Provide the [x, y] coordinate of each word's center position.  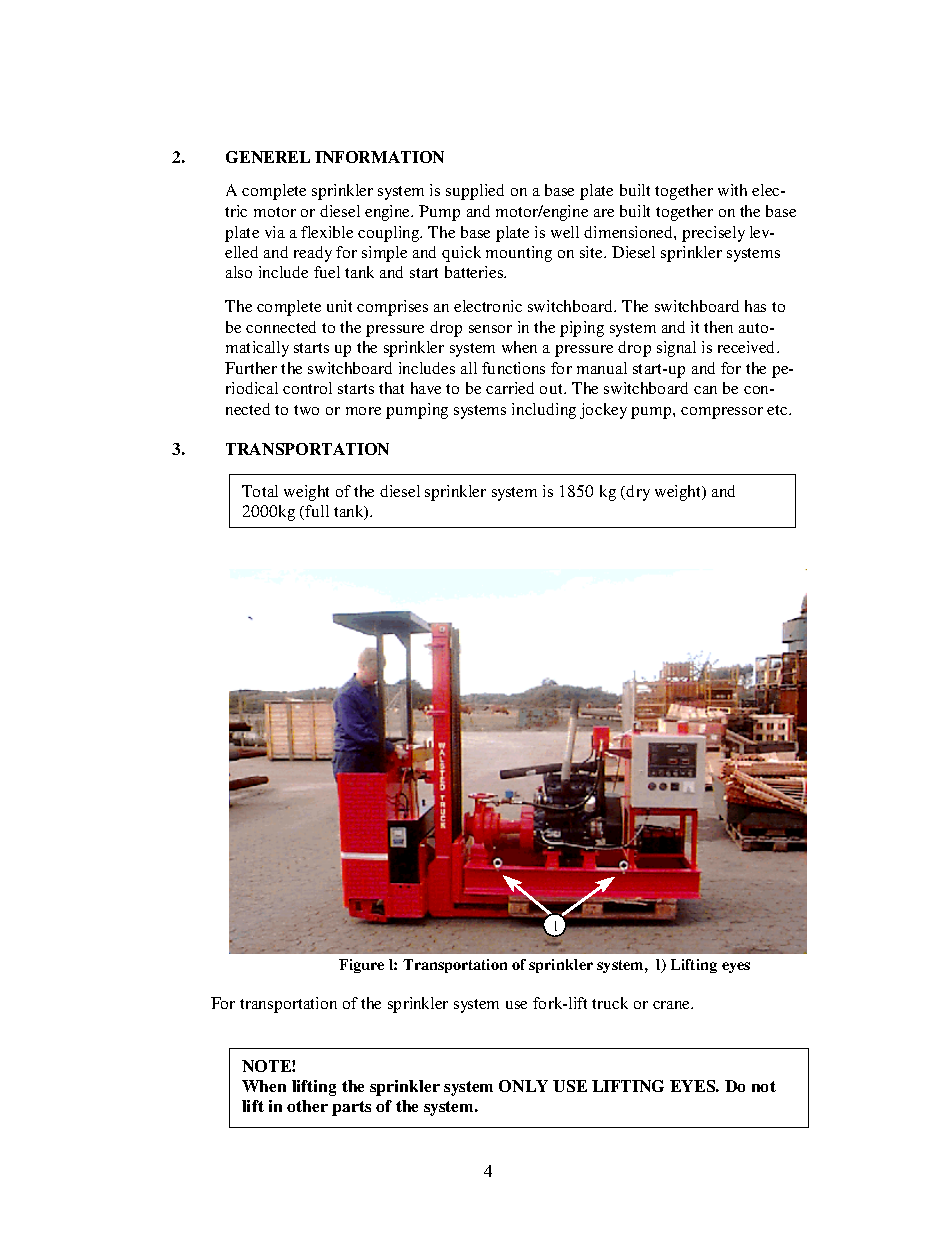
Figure [361, 966]
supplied [475, 192]
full [317, 511]
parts [351, 1108]
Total [260, 491]
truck [610, 1003]
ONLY [523, 1086]
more [363, 411]
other [307, 1106]
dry [638, 493]
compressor [722, 413]
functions [513, 368]
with [732, 190]
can [705, 390]
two [306, 410]
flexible [327, 232]
